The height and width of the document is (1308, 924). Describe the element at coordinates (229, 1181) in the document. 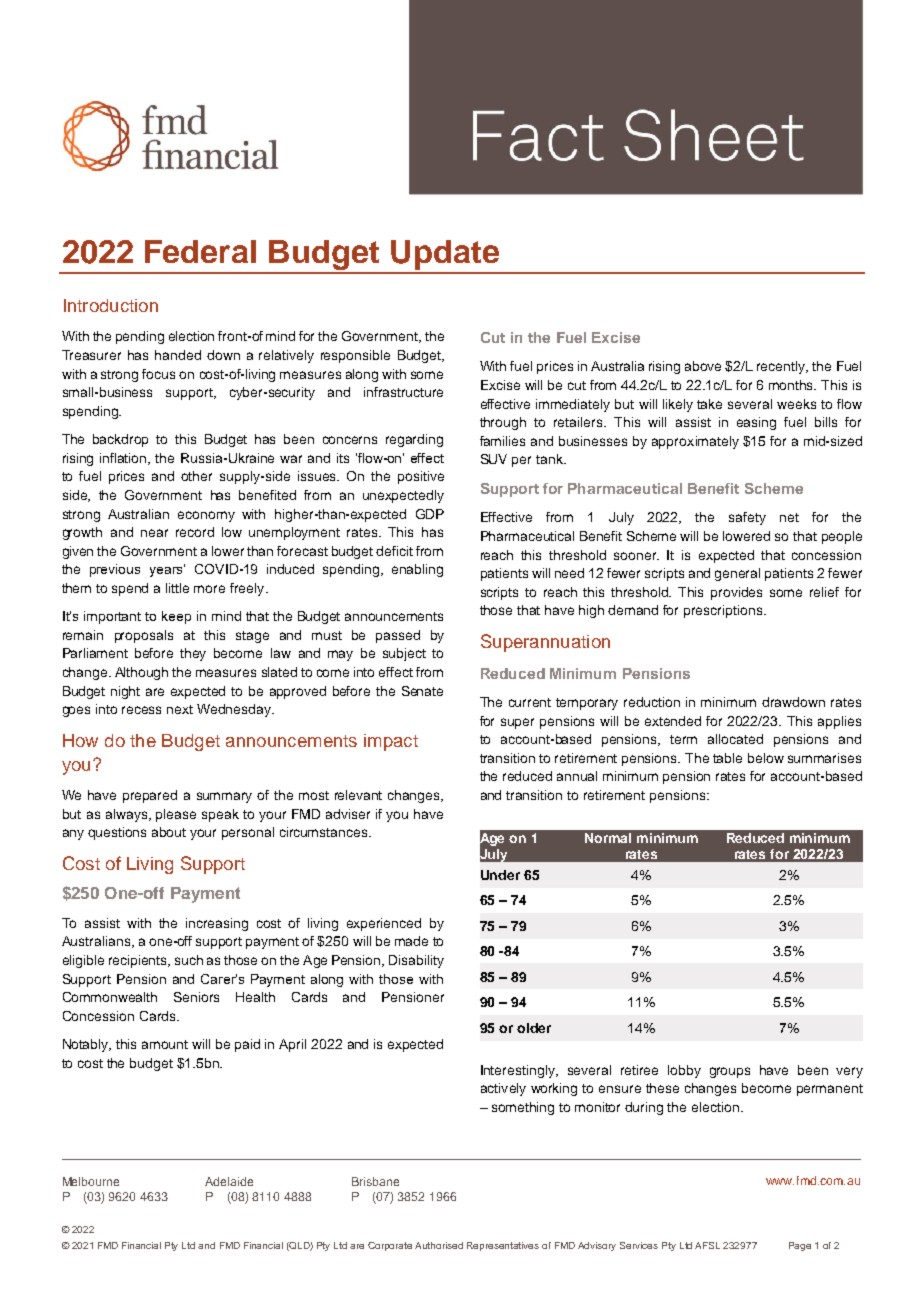

I see `Adelaide` at that location.
